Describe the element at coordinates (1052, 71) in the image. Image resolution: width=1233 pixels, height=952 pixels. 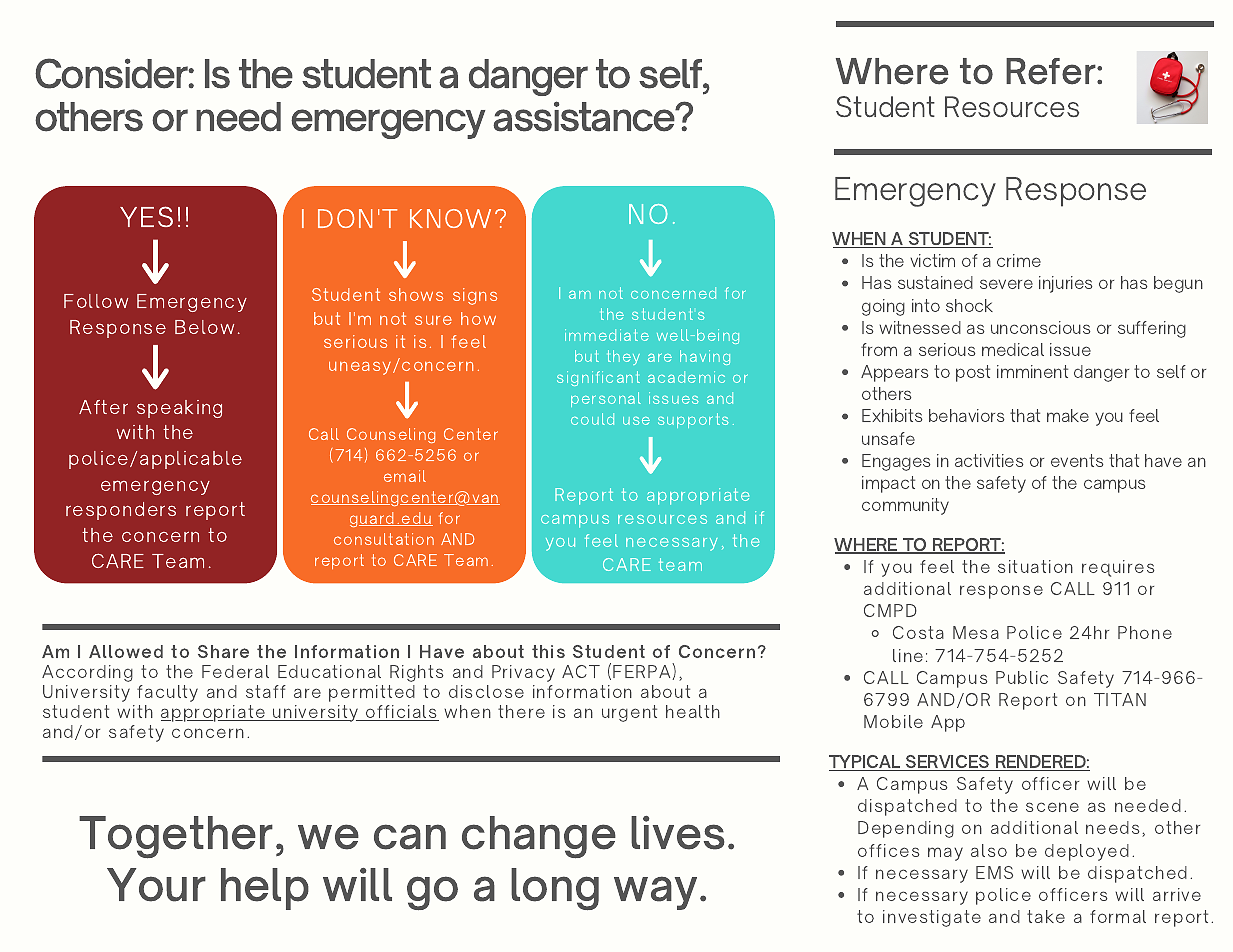
I see `Refer` at that location.
